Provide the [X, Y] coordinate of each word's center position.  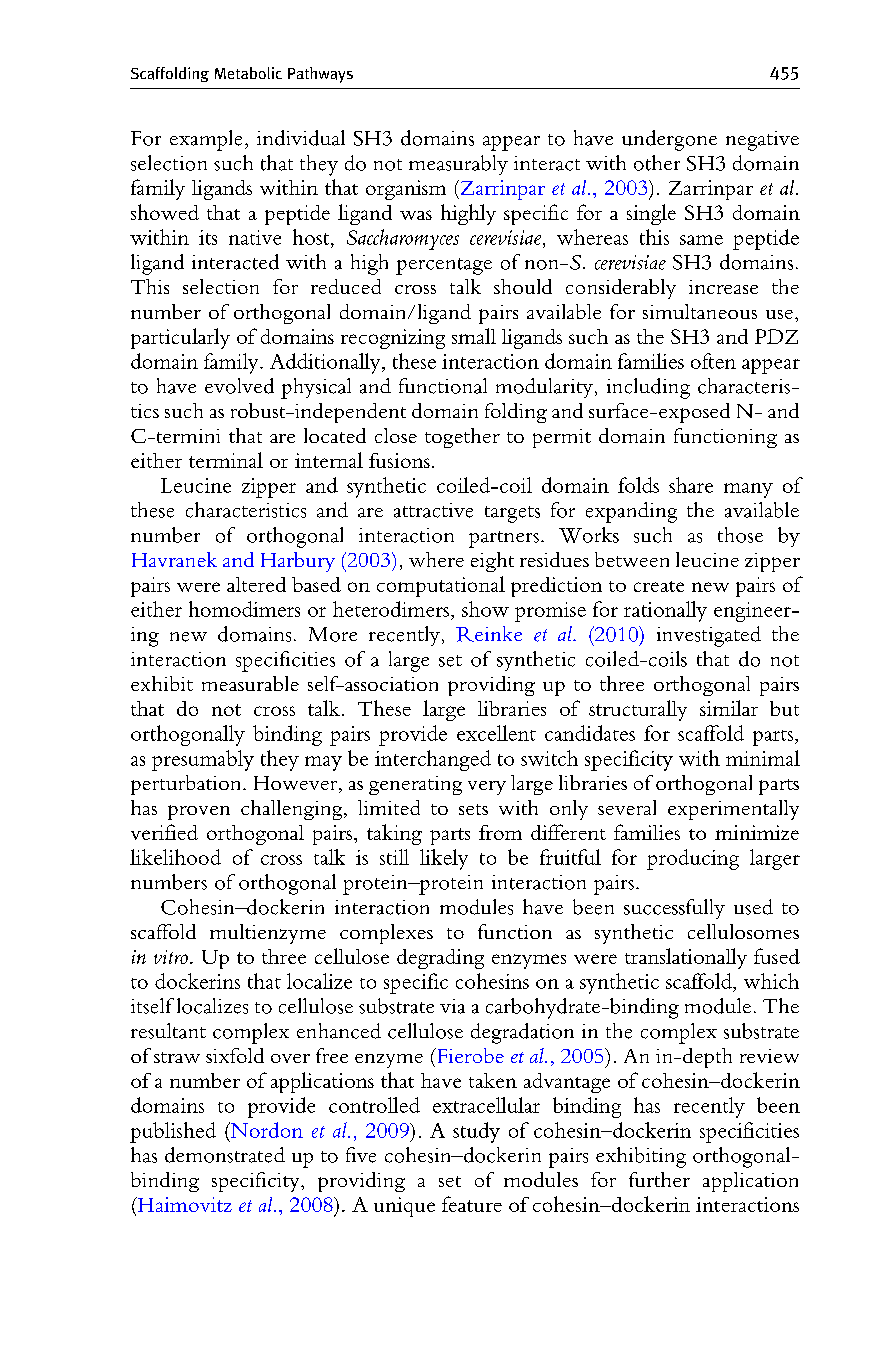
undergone [669, 140]
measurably [458, 165]
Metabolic [248, 73]
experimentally [733, 810]
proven [199, 812]
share [691, 485]
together [462, 438]
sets [473, 809]
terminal [226, 460]
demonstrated [225, 1155]
